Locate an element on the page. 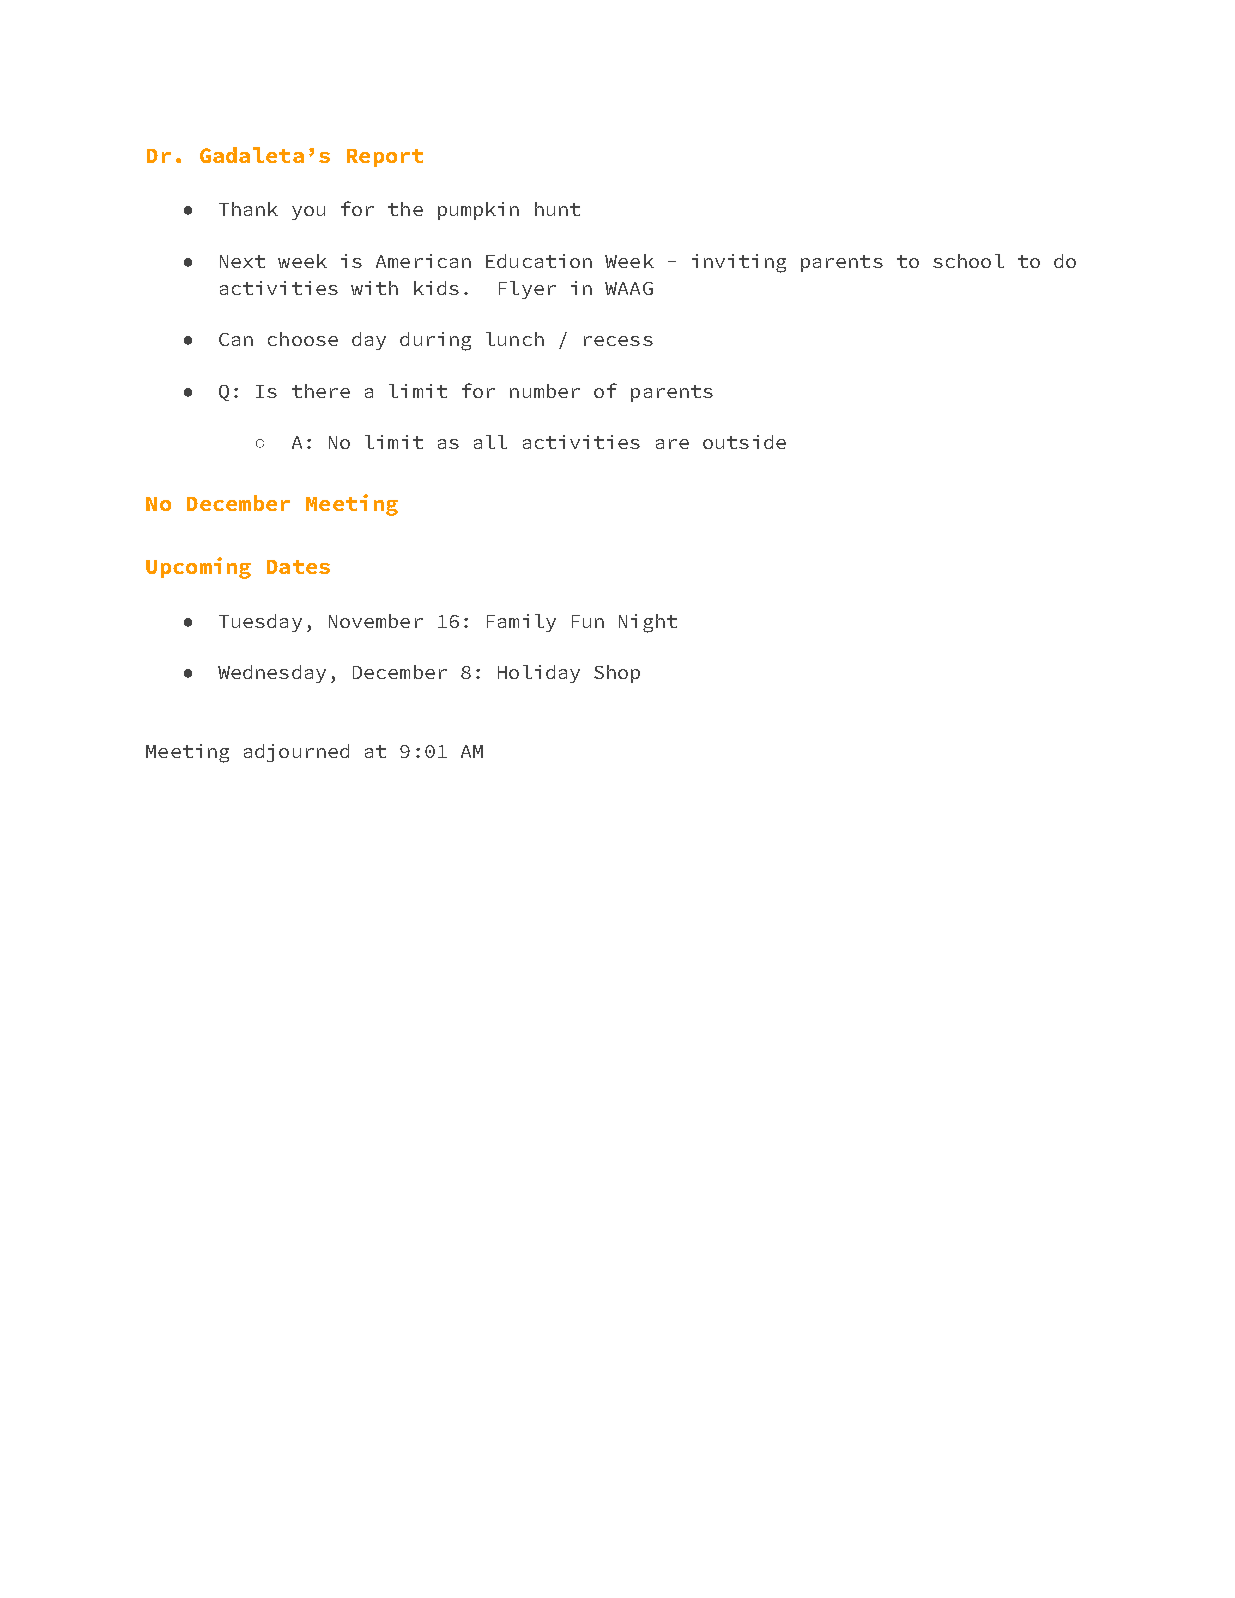  with is located at coordinates (374, 288).
